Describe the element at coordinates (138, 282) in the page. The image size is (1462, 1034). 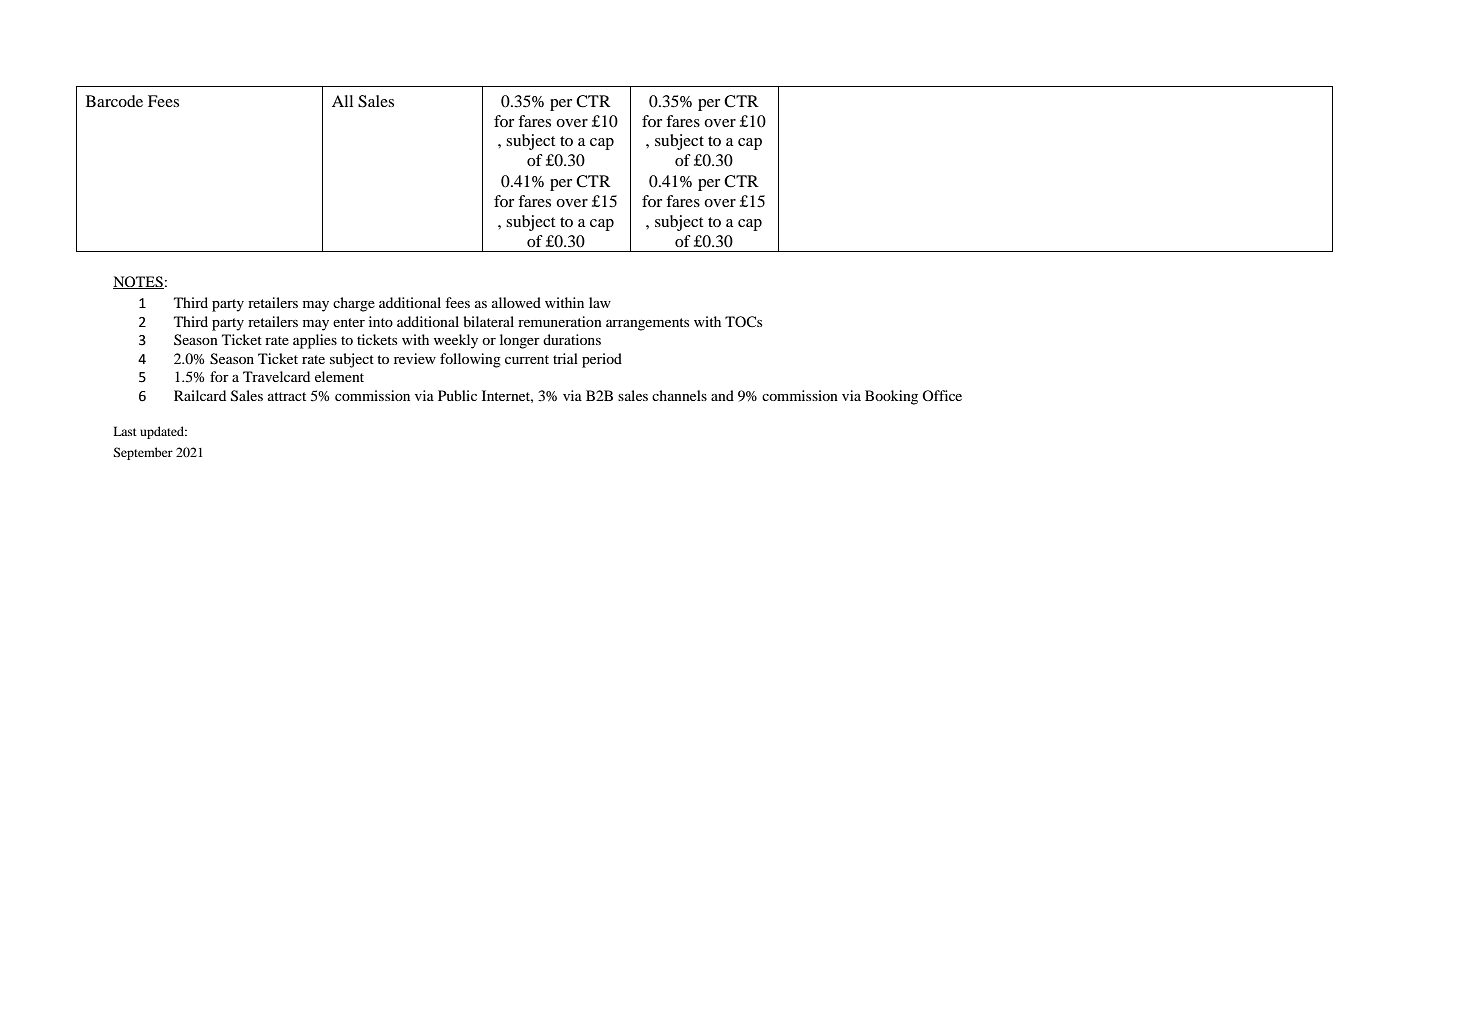
I see `NOTES` at that location.
